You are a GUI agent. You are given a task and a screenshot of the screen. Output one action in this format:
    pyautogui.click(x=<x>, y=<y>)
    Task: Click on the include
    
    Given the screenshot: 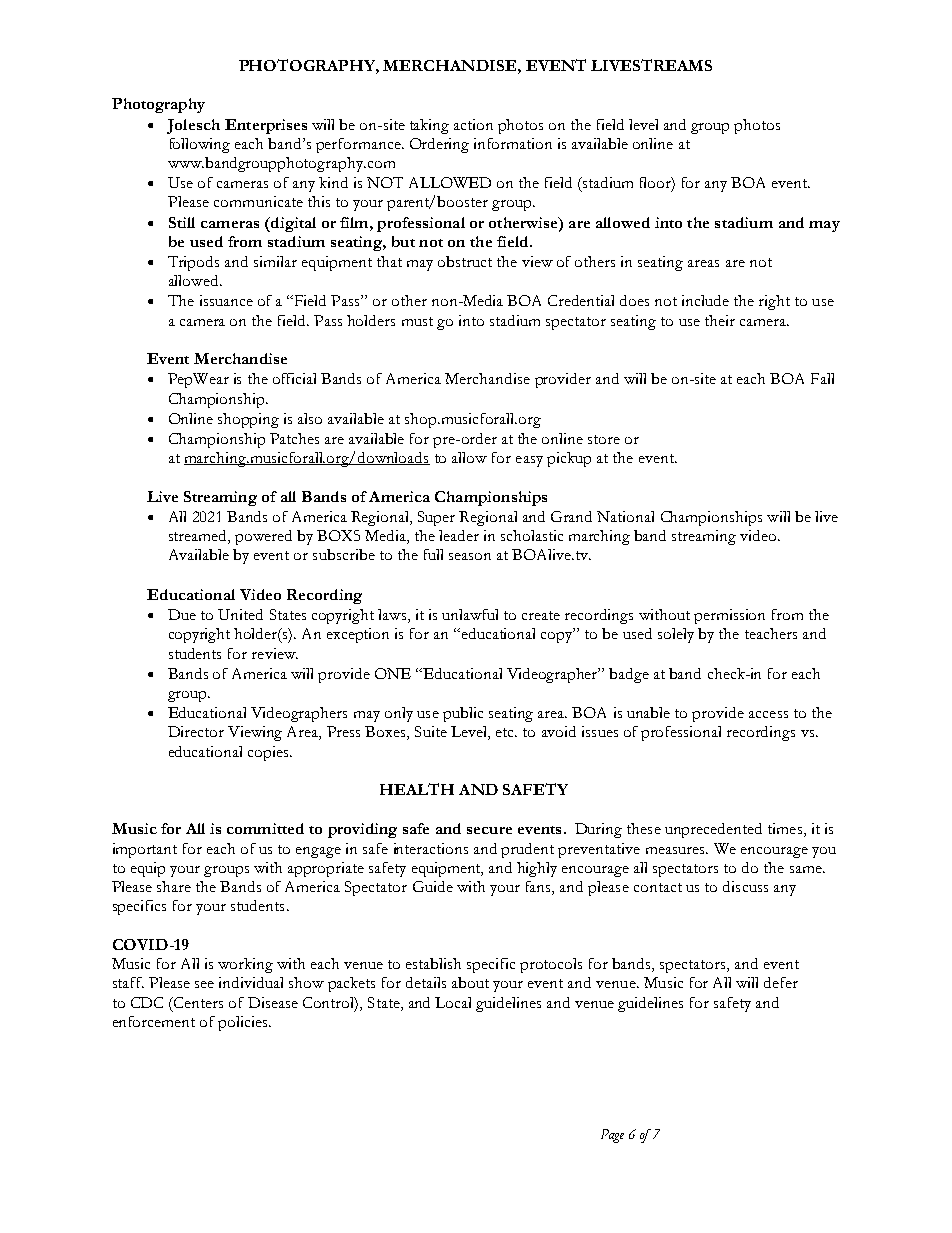 What is the action you would take?
    pyautogui.click(x=705, y=300)
